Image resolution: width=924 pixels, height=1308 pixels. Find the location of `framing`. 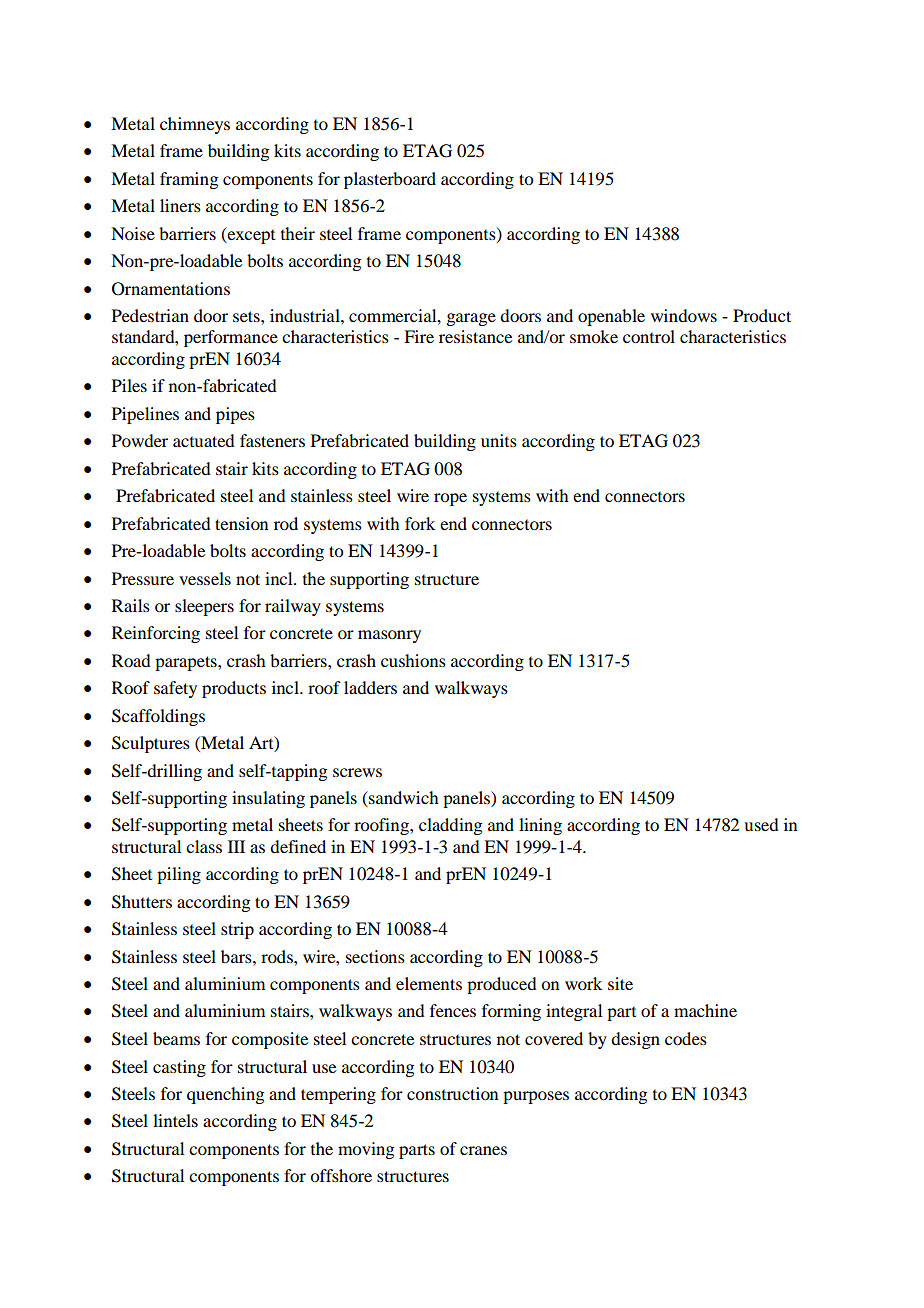

framing is located at coordinates (189, 180).
